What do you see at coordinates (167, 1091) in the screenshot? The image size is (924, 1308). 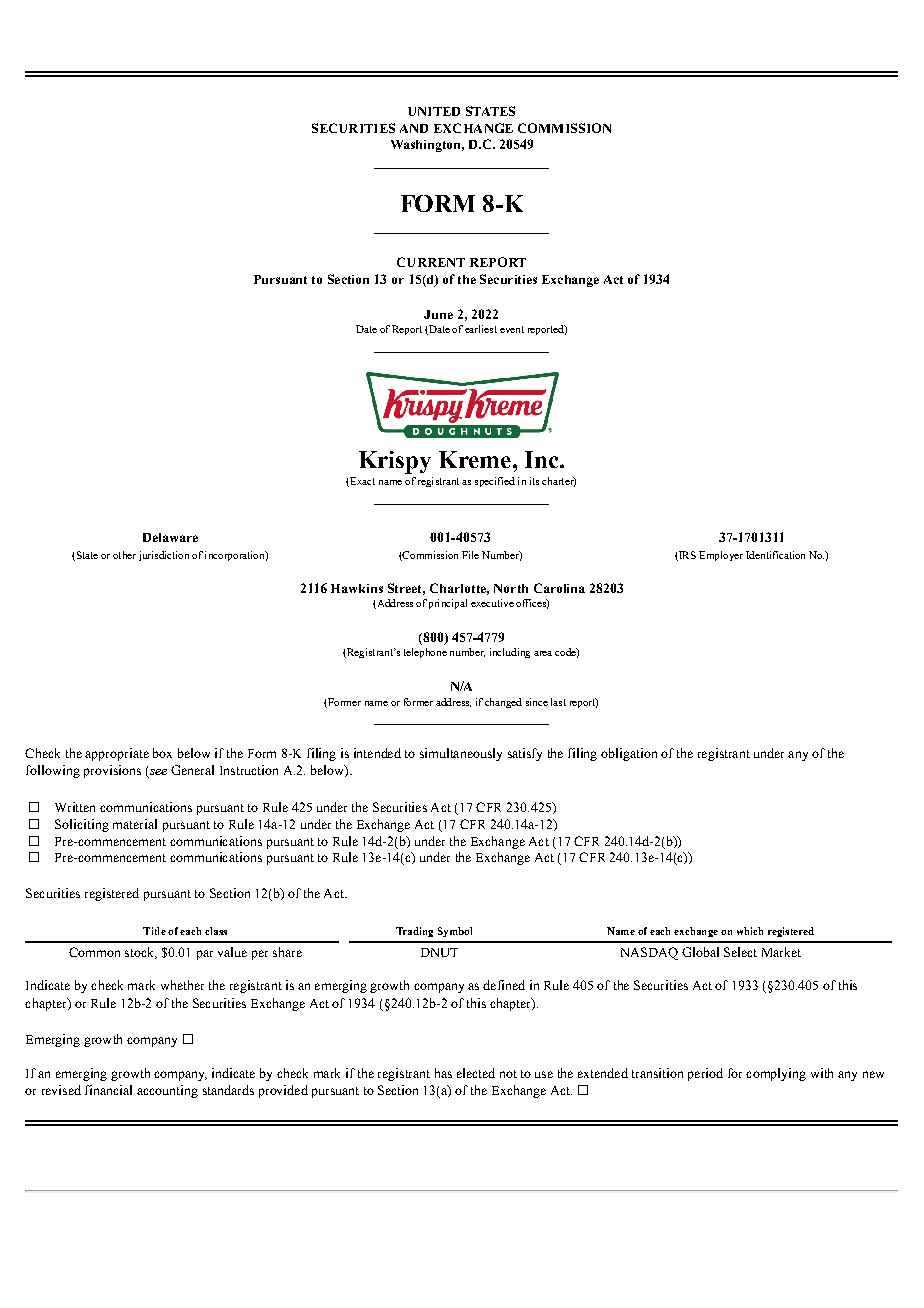 I see `accounting` at bounding box center [167, 1091].
